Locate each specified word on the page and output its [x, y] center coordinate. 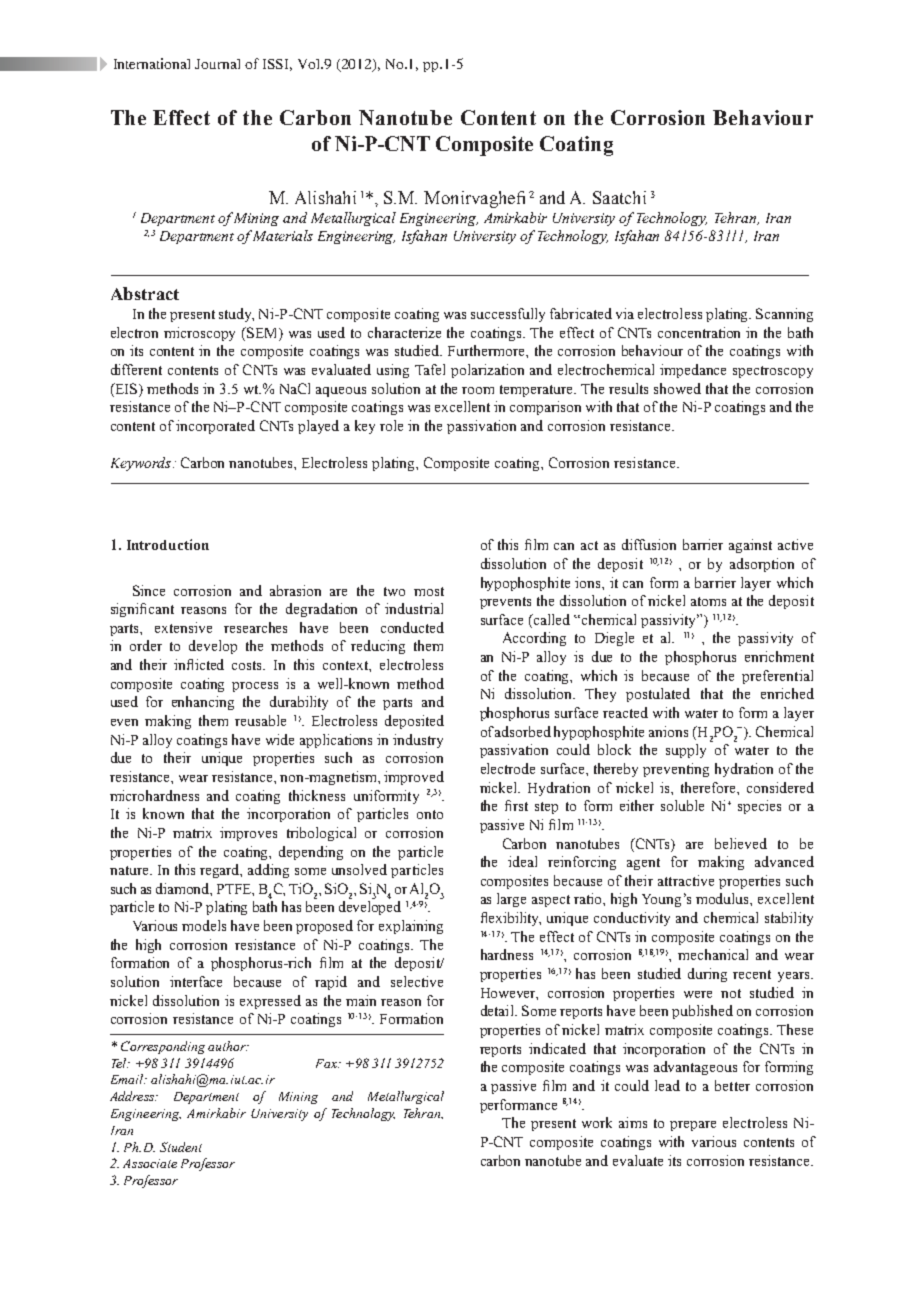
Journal [217, 64]
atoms [708, 601]
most [429, 591]
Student [181, 1147]
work [597, 1122]
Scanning [784, 315]
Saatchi [619, 197]
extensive [183, 627]
